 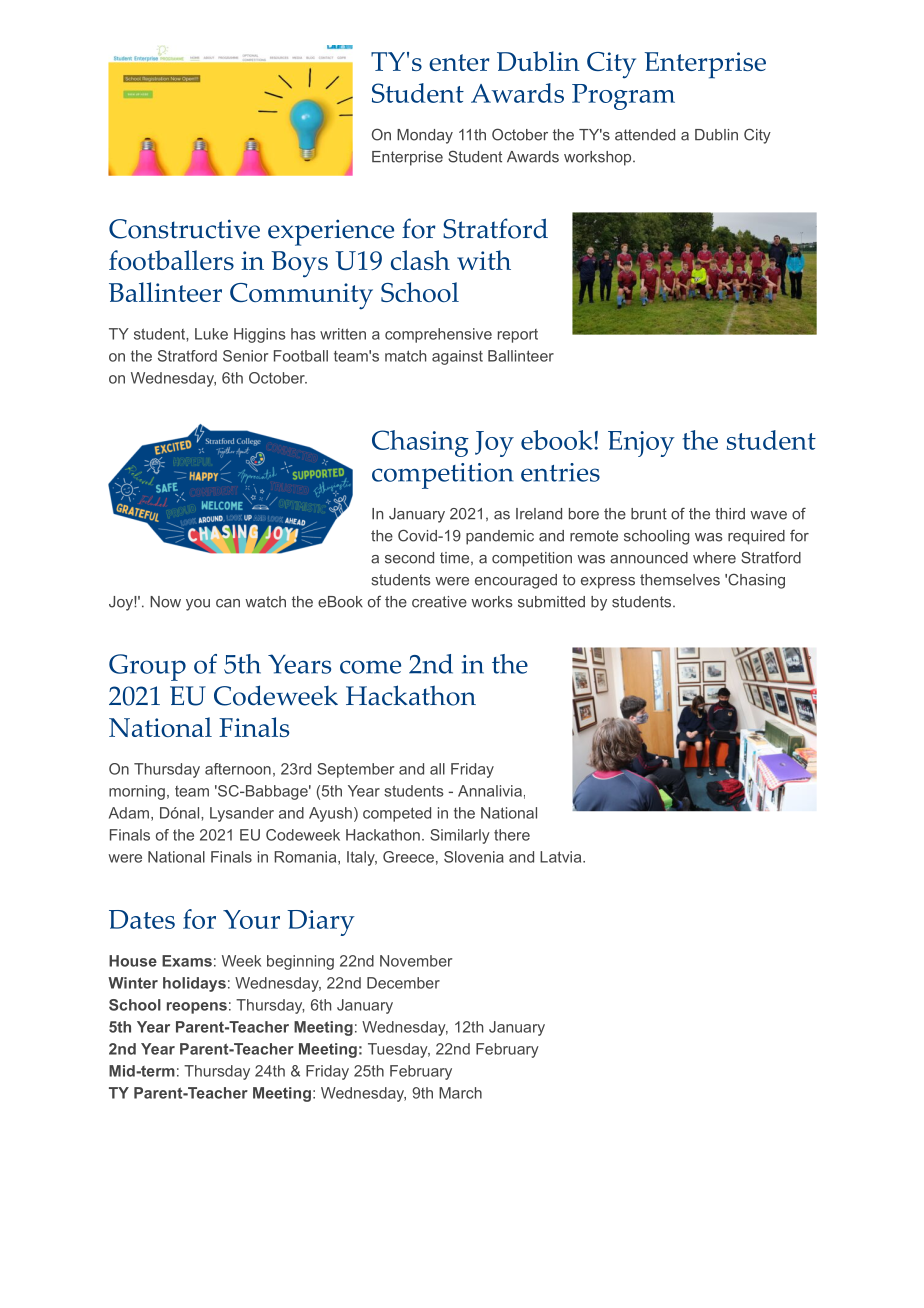 What do you see at coordinates (184, 229) in the screenshot?
I see `Constructive` at bounding box center [184, 229].
